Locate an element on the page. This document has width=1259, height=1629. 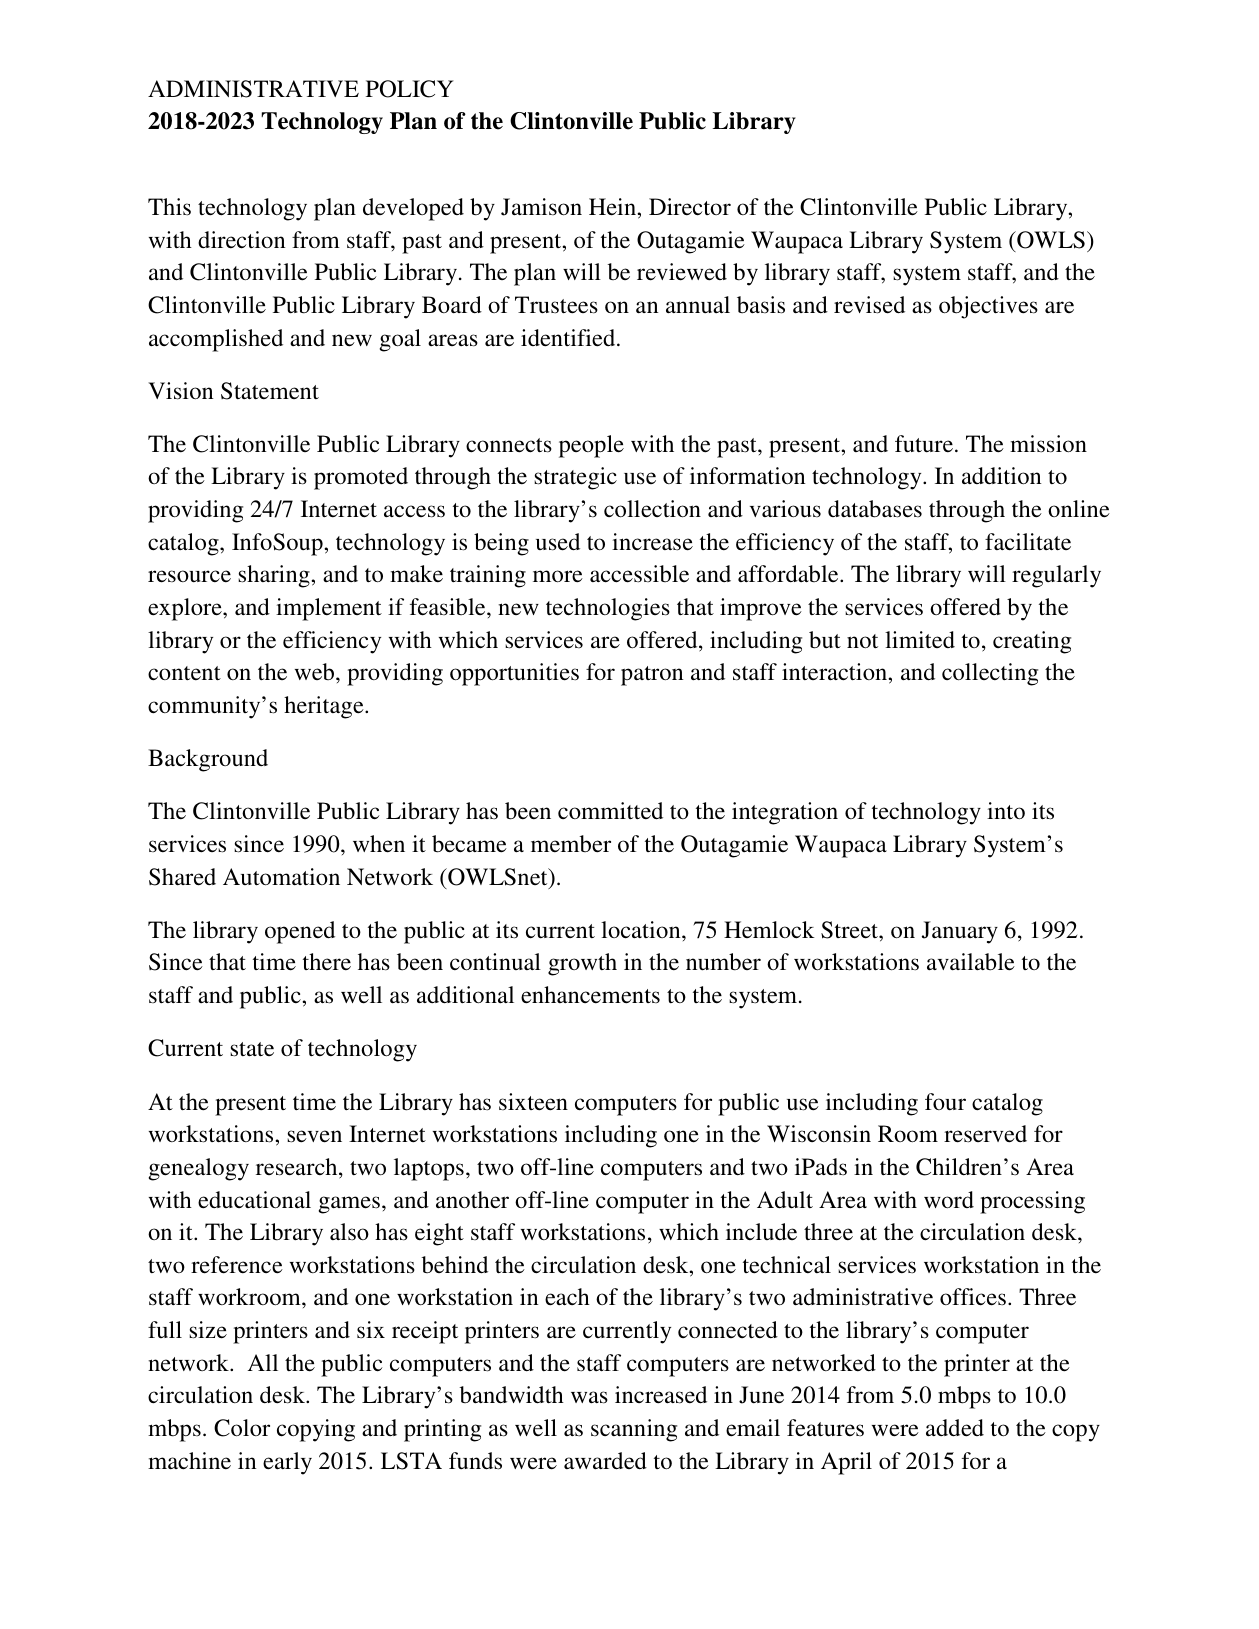
committed is located at coordinates (610, 811).
